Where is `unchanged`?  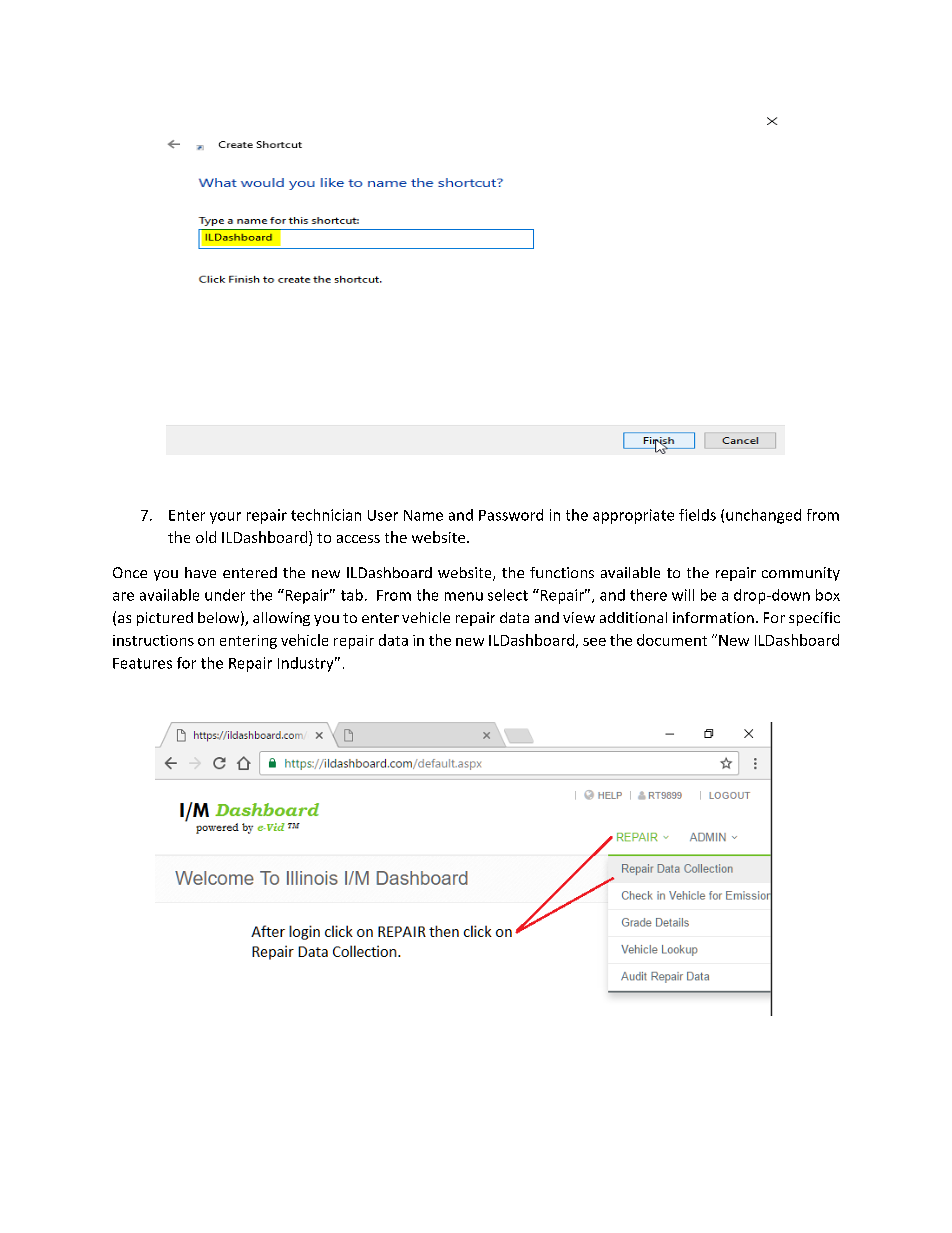
unchanged is located at coordinates (763, 516).
